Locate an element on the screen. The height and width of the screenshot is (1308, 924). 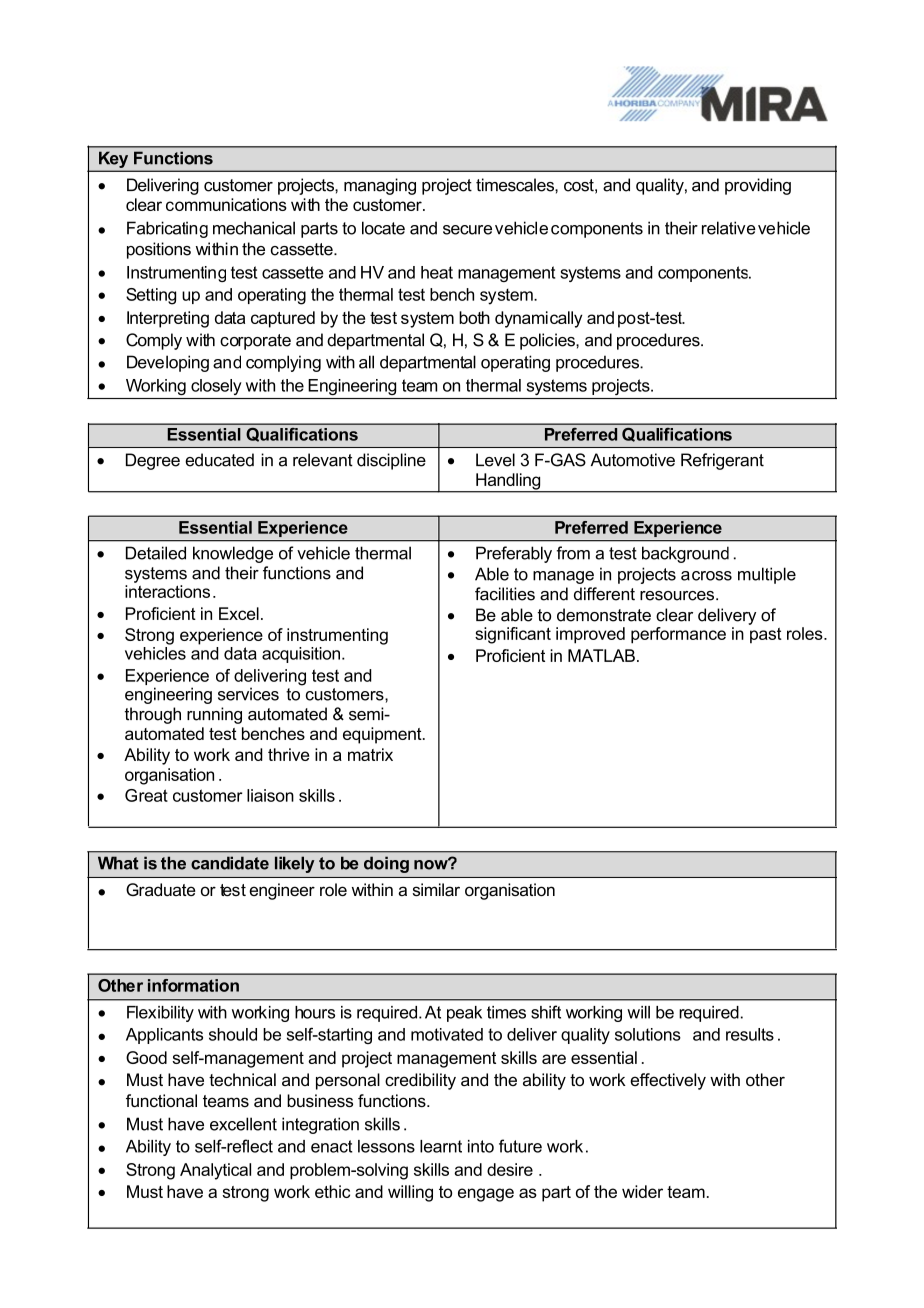
providing is located at coordinates (758, 186).
